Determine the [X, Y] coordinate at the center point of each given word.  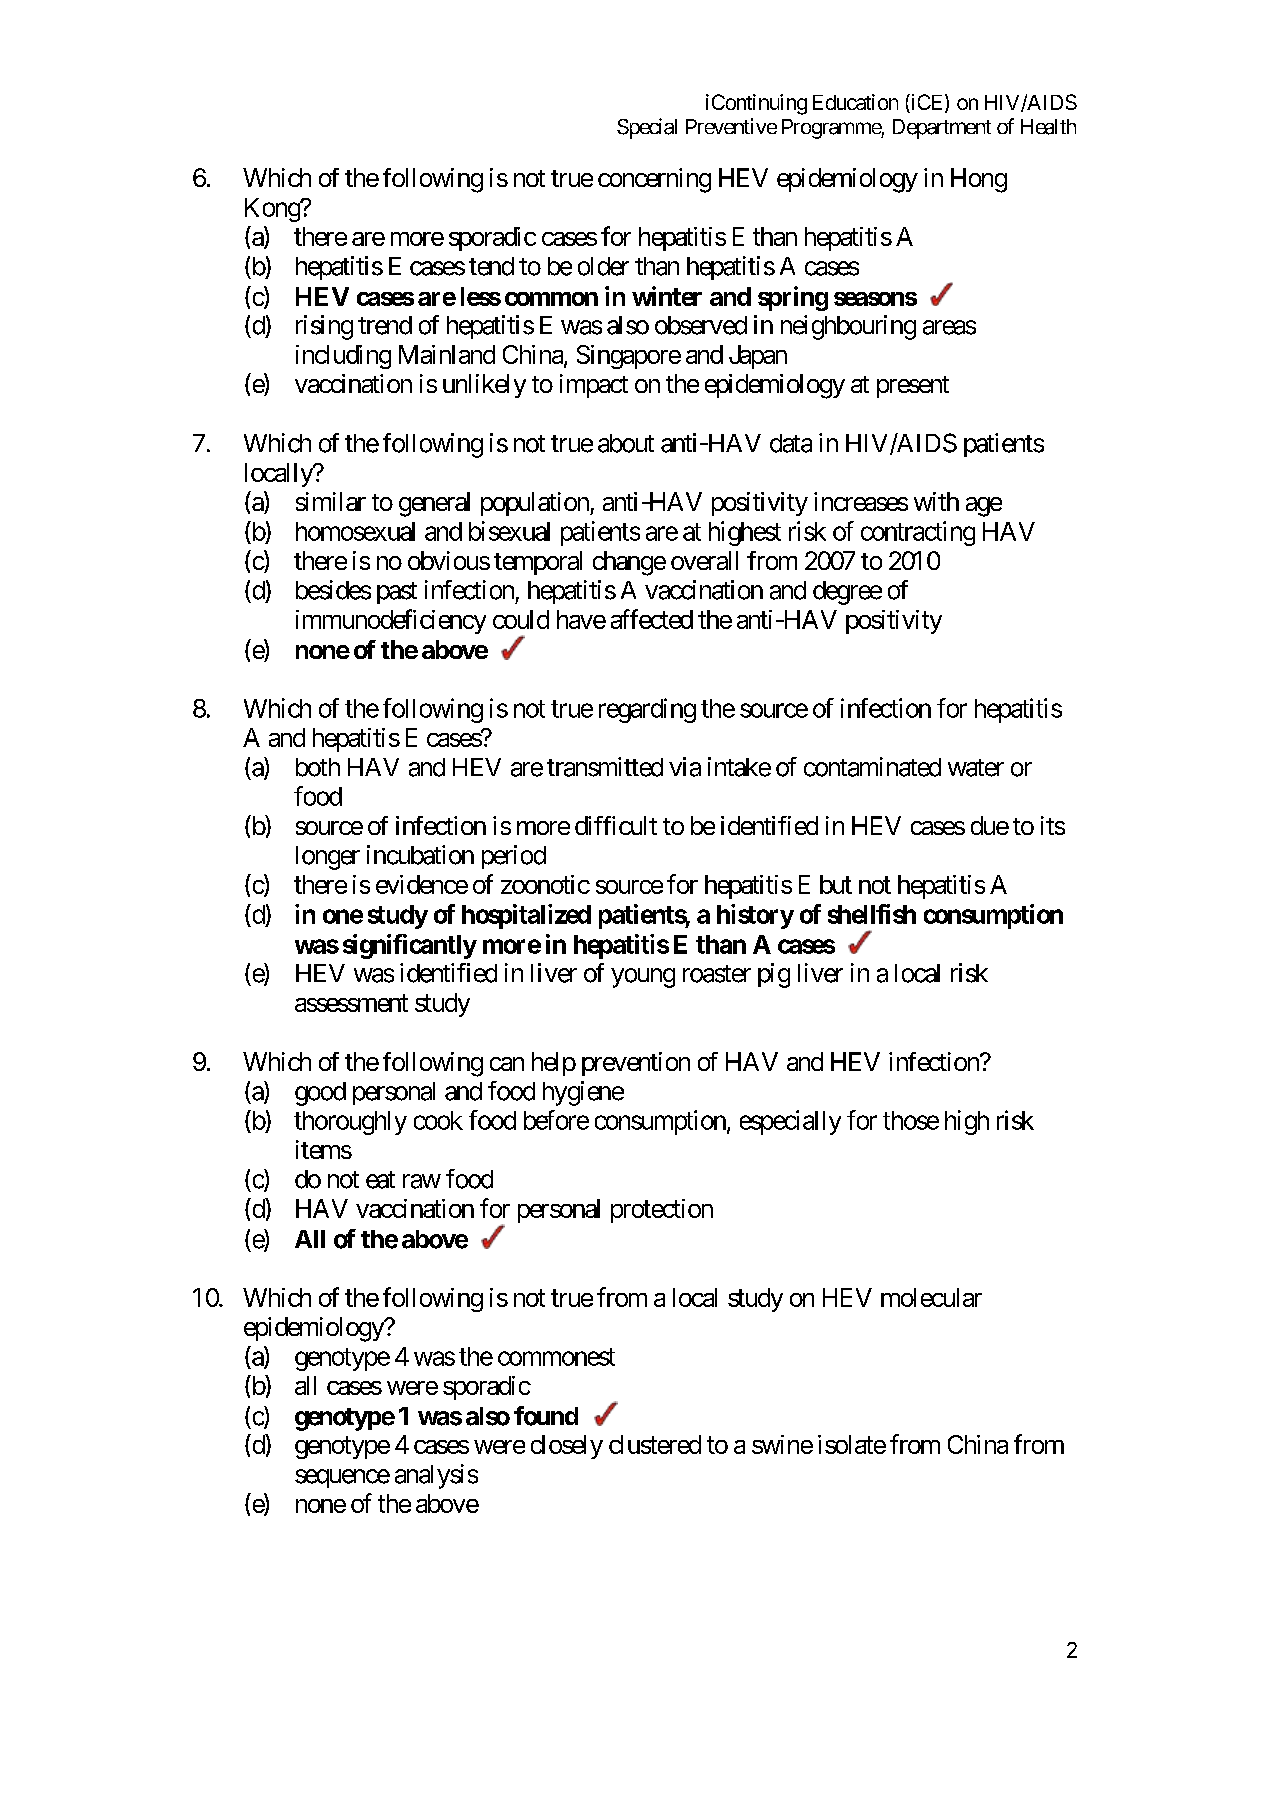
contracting [918, 533]
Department [942, 129]
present [913, 387]
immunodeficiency [391, 621]
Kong [273, 210]
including [343, 357]
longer [328, 858]
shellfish [872, 914]
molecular [931, 1297]
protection [662, 1211]
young [643, 978]
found [546, 1416]
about [626, 443]
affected [652, 619]
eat [380, 1180]
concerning [654, 180]
